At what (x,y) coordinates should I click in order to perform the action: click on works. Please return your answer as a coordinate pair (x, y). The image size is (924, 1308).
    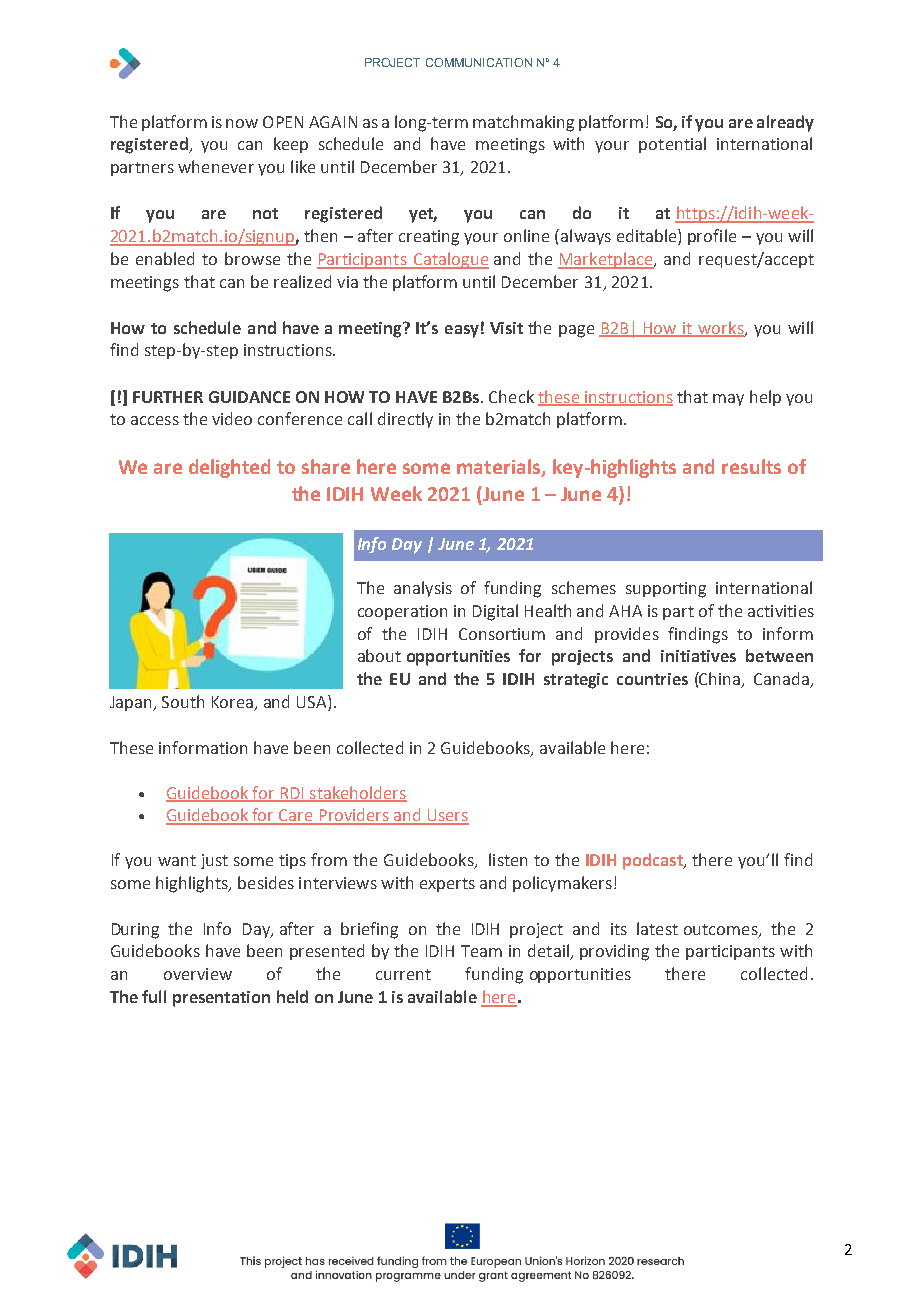
    Looking at the image, I should click on (721, 328).
